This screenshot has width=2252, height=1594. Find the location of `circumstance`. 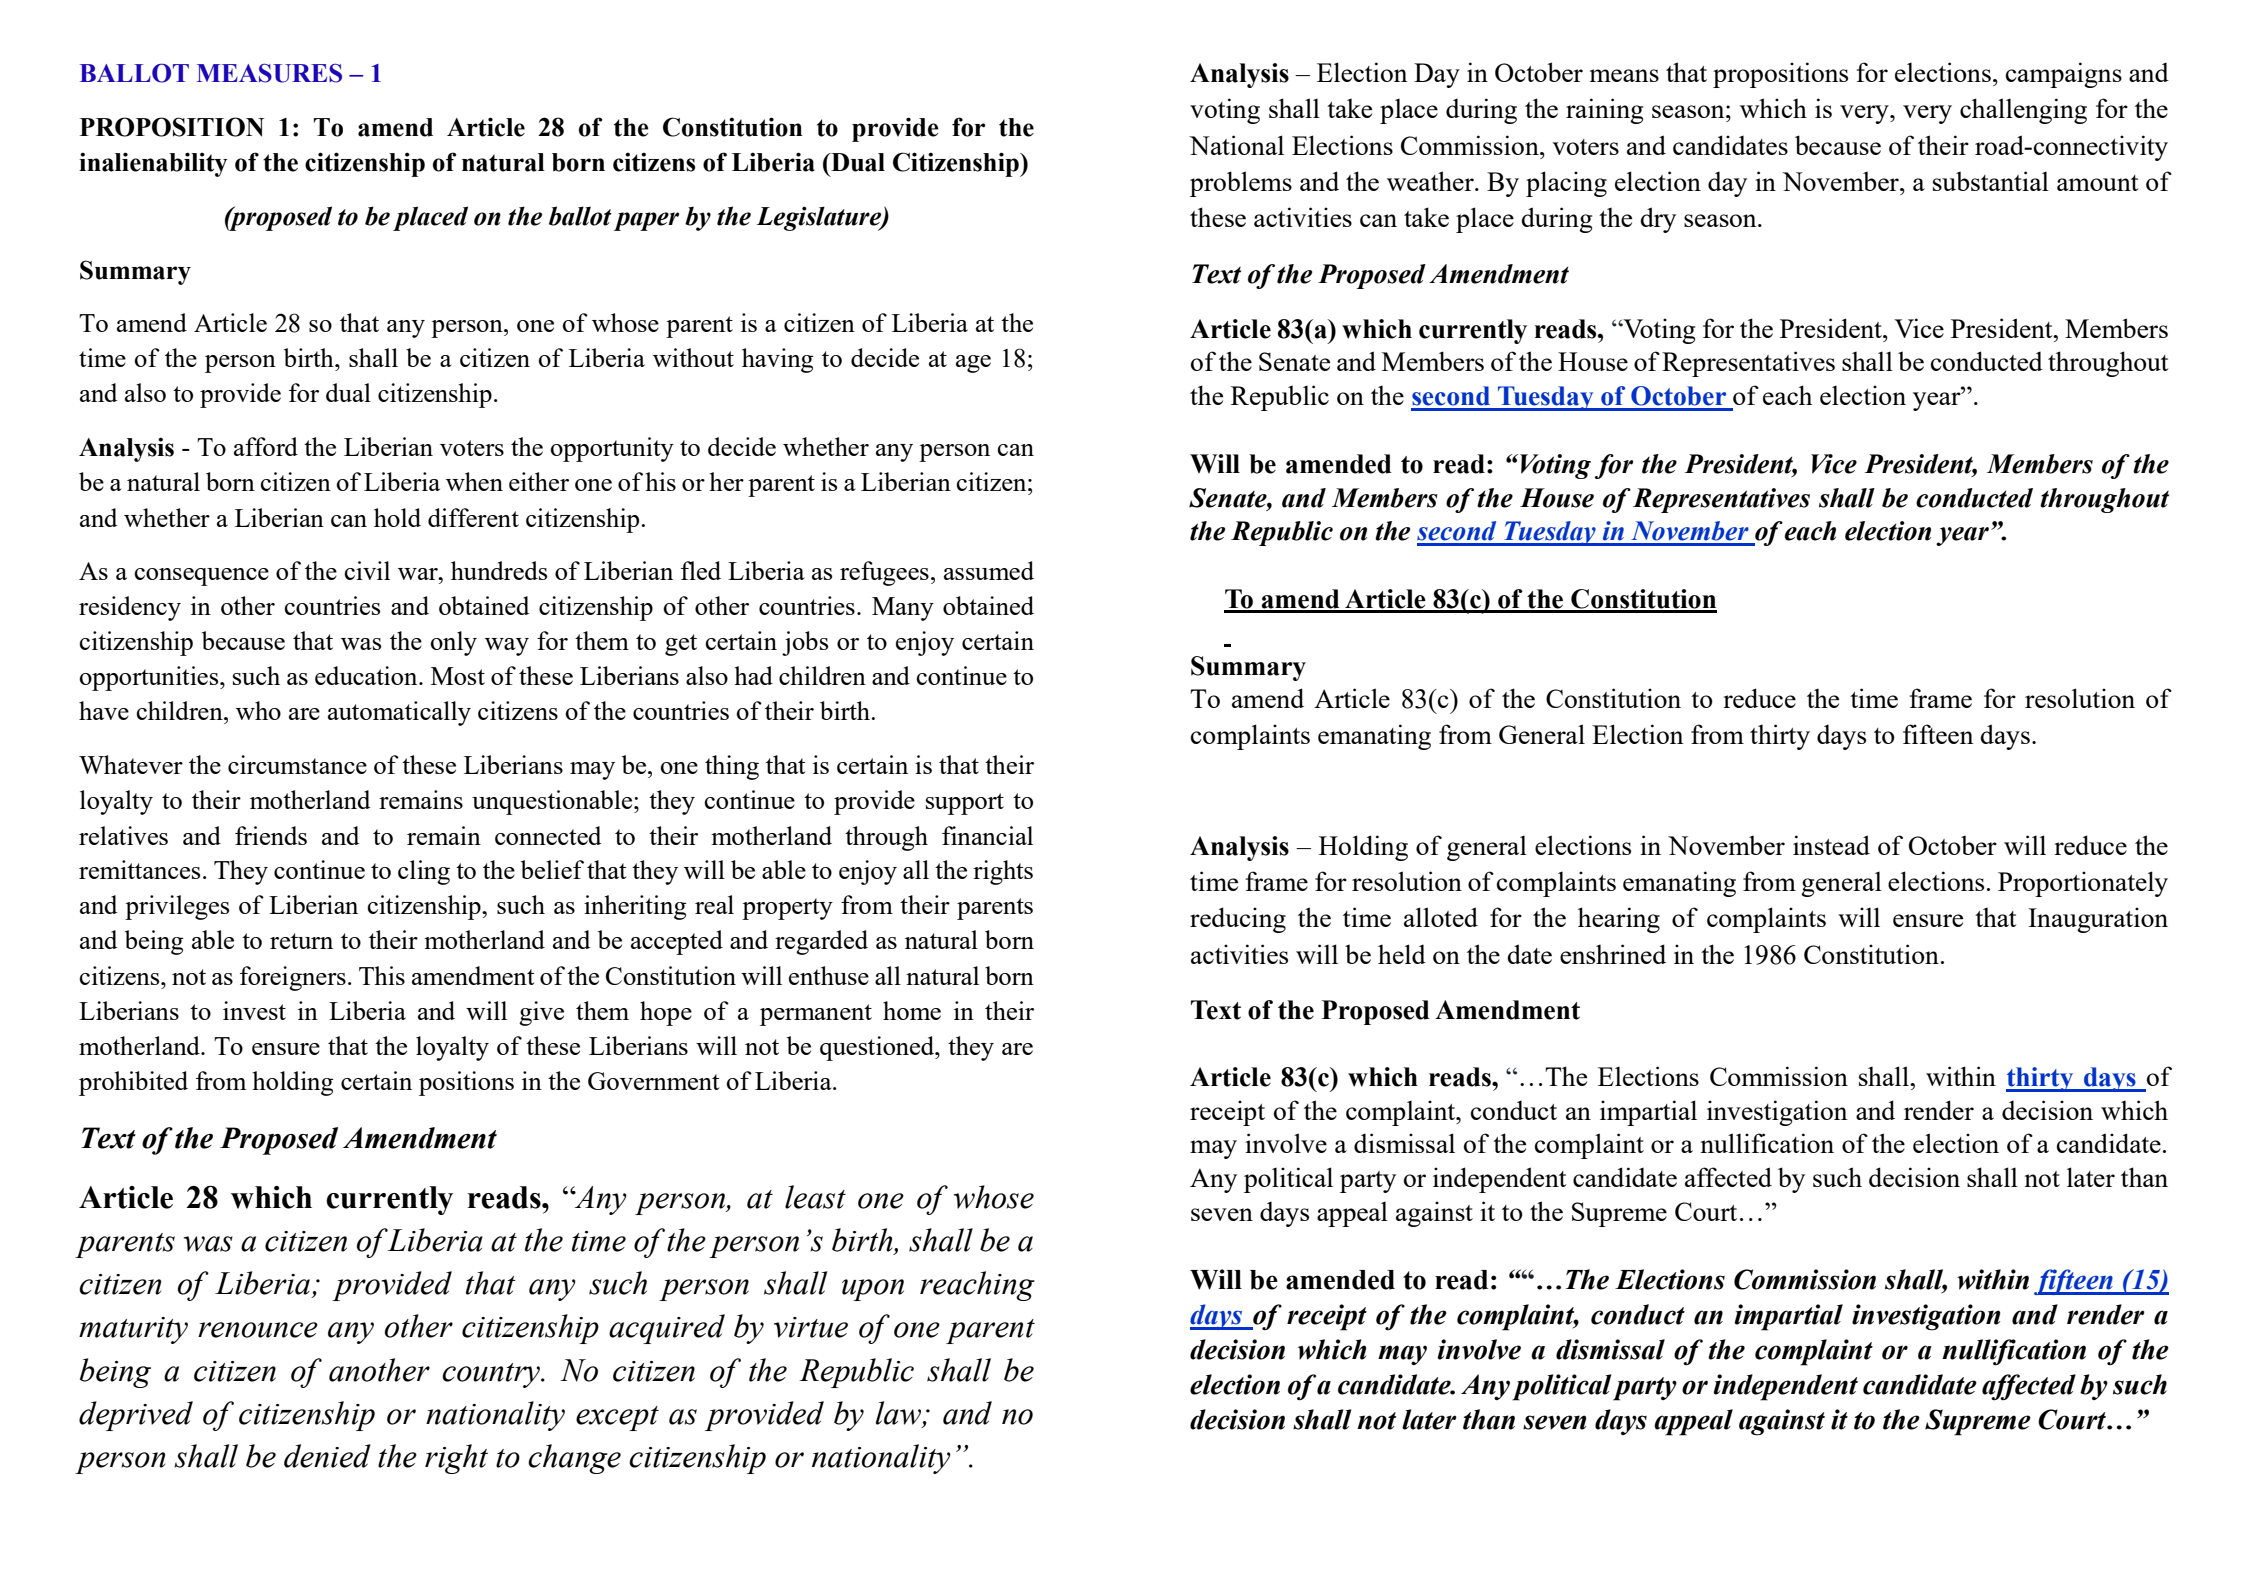

circumstance is located at coordinates (297, 764).
